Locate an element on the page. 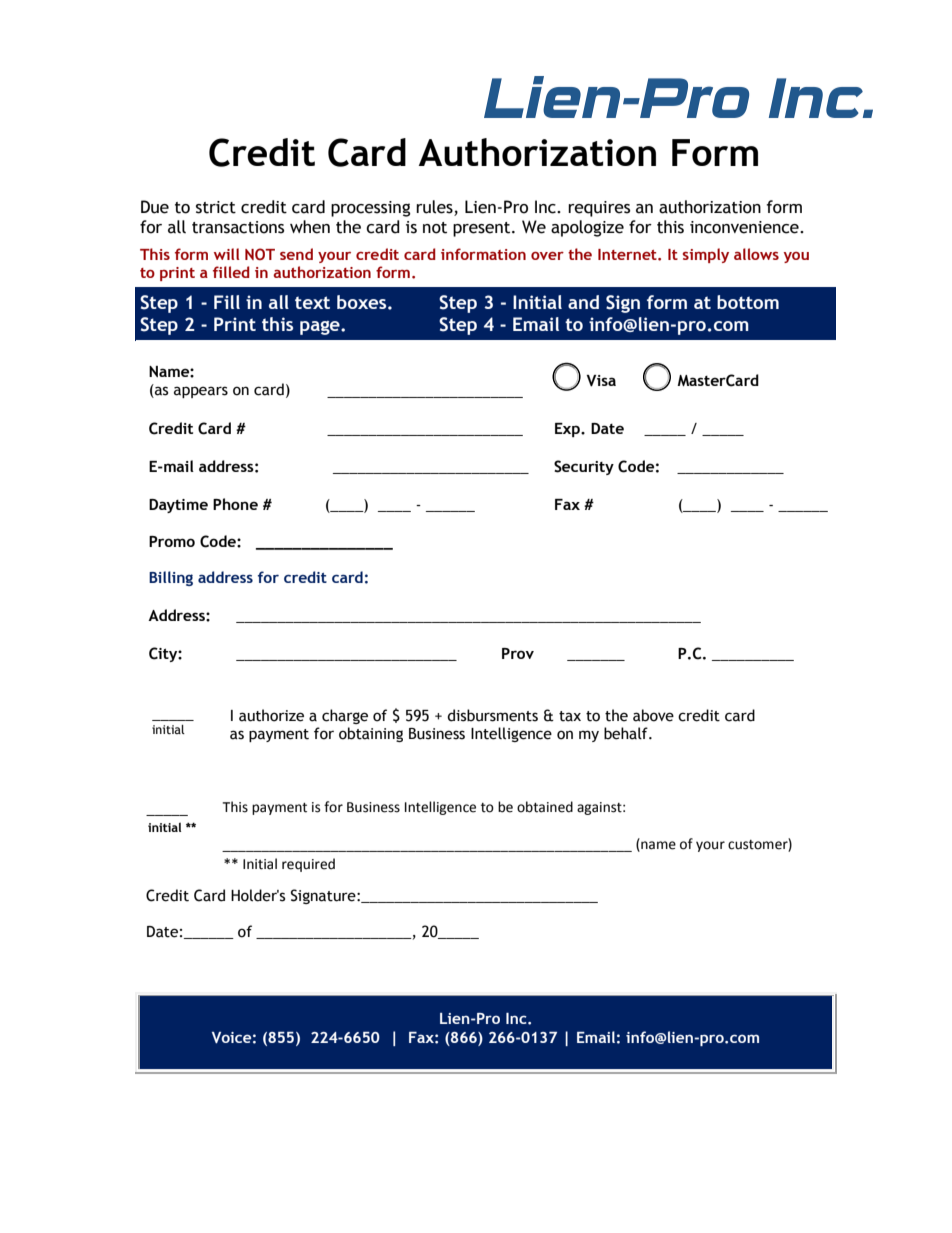 The image size is (952, 1233). transactions is located at coordinates (238, 227).
